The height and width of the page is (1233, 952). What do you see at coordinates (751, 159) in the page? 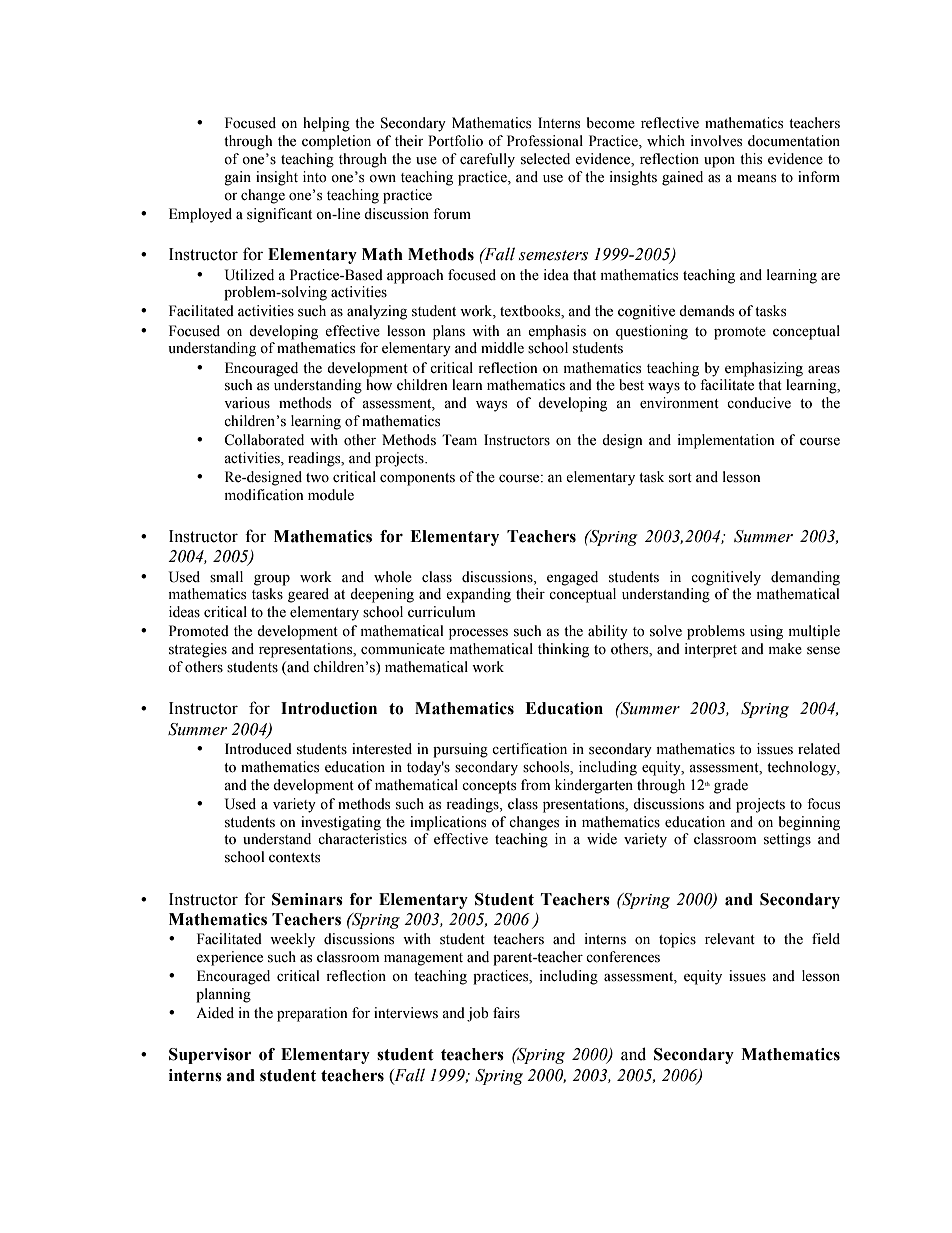
I see `this` at bounding box center [751, 159].
